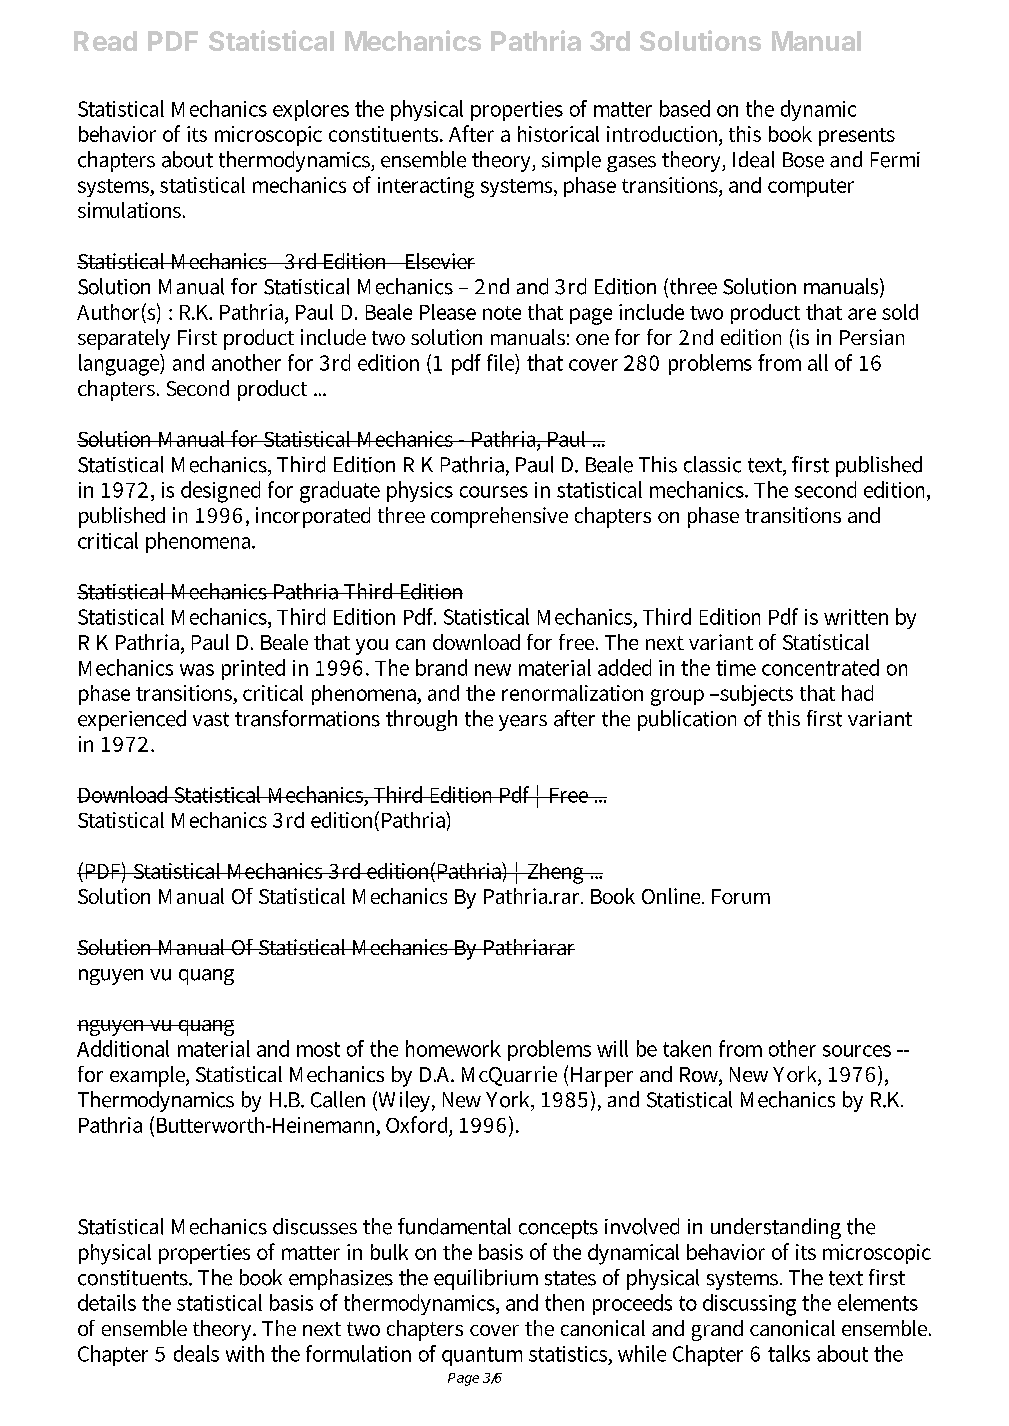  What do you see at coordinates (105, 41) in the document?
I see `Read` at bounding box center [105, 41].
